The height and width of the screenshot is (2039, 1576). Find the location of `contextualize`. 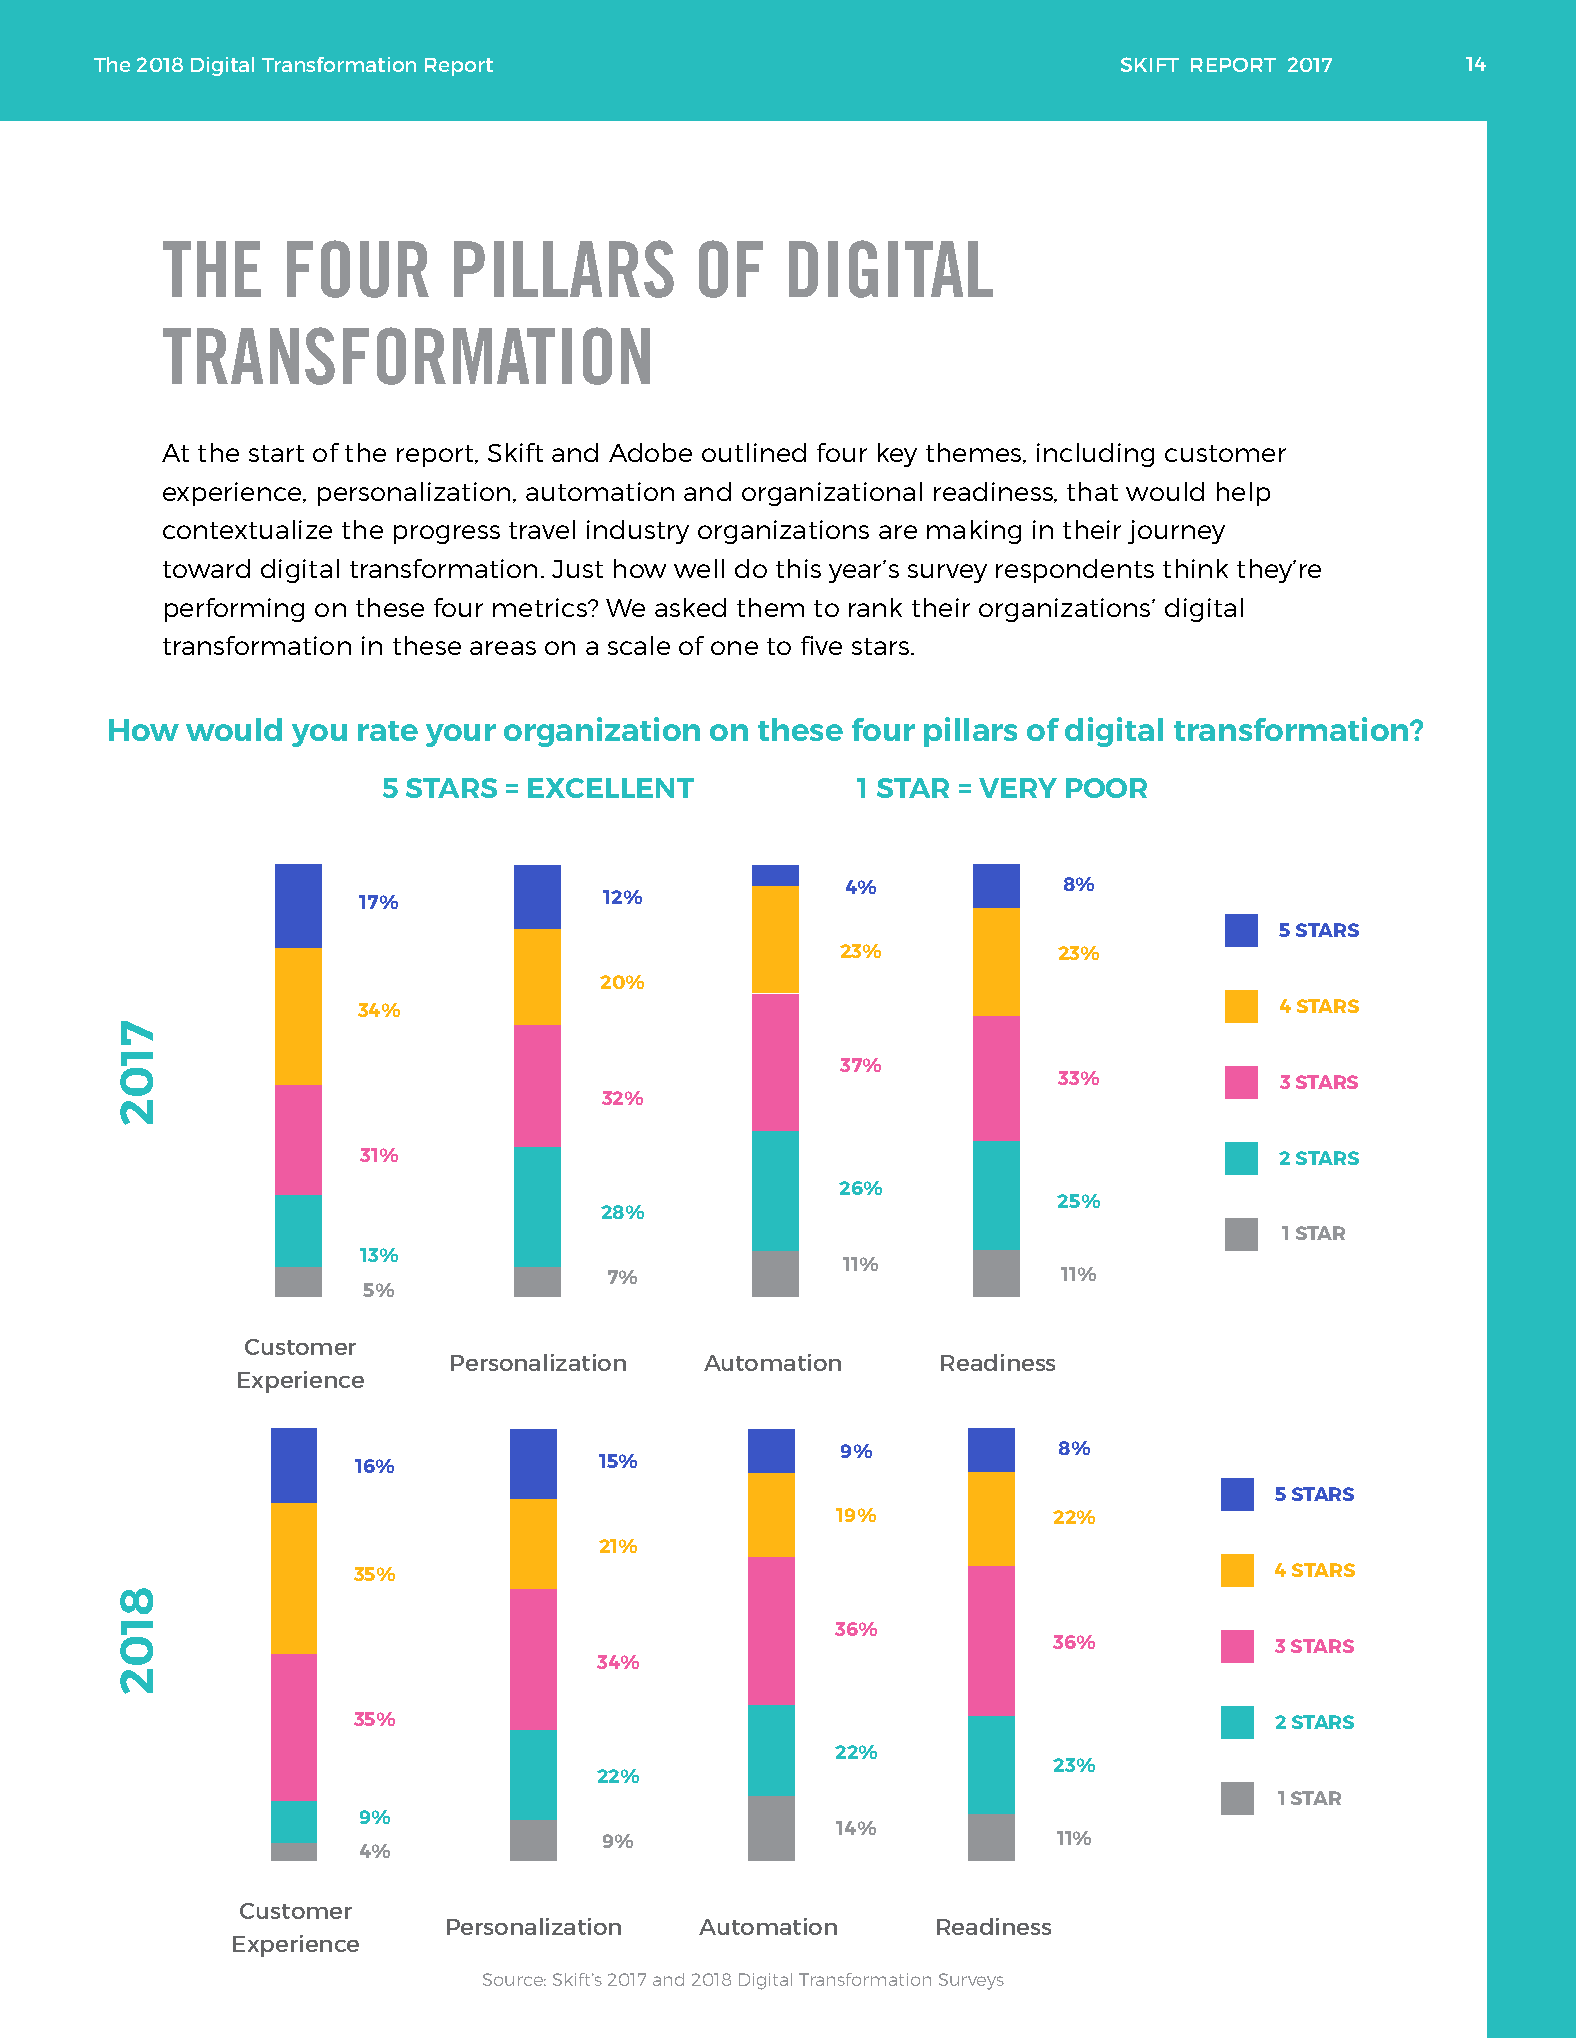

contextualize is located at coordinates (247, 529).
